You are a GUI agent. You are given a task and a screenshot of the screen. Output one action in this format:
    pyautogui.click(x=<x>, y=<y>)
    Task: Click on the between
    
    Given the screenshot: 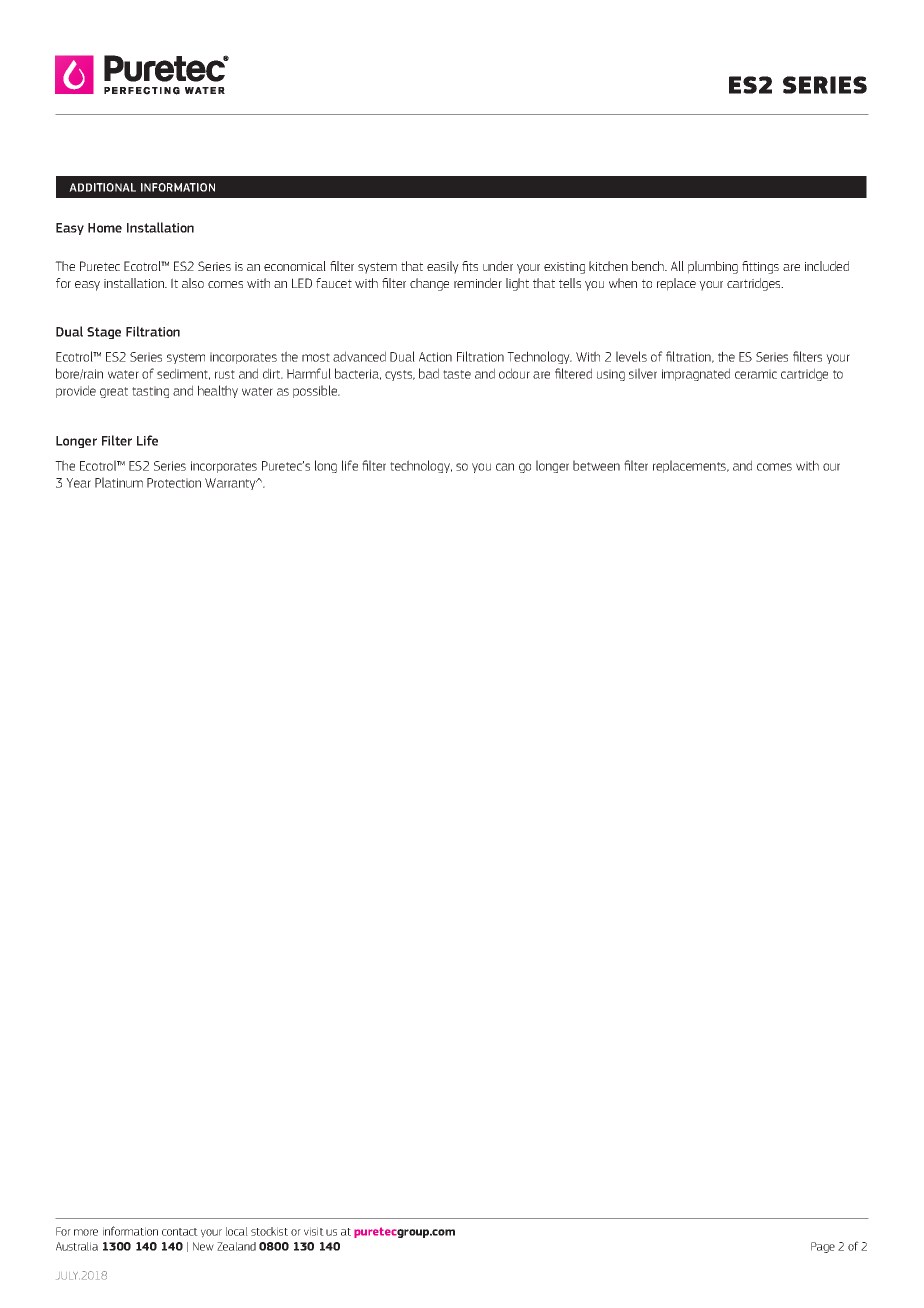 What is the action you would take?
    pyautogui.click(x=596, y=465)
